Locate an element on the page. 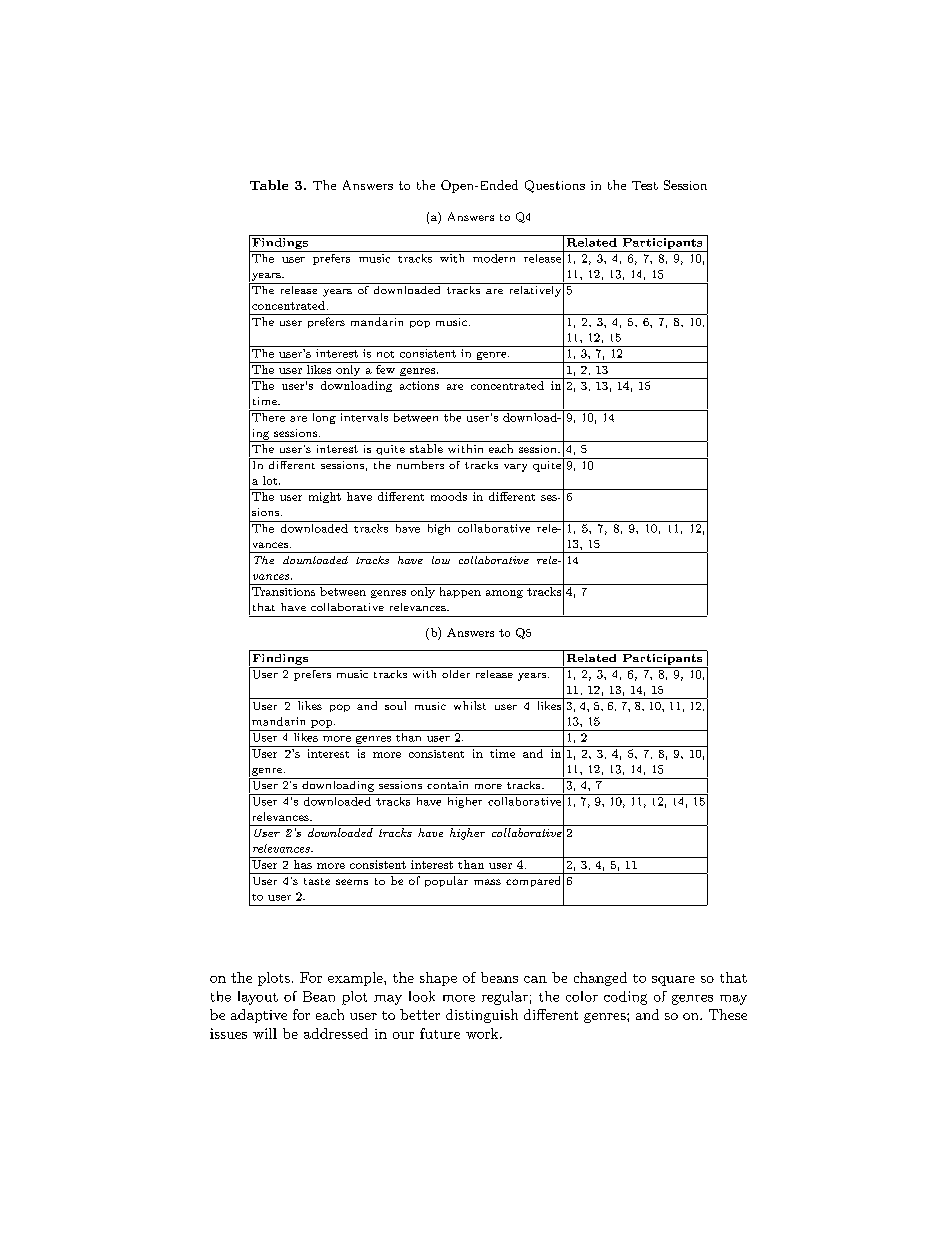 The width and height of the page is (952, 1233). distinguish is located at coordinates (482, 1016).
